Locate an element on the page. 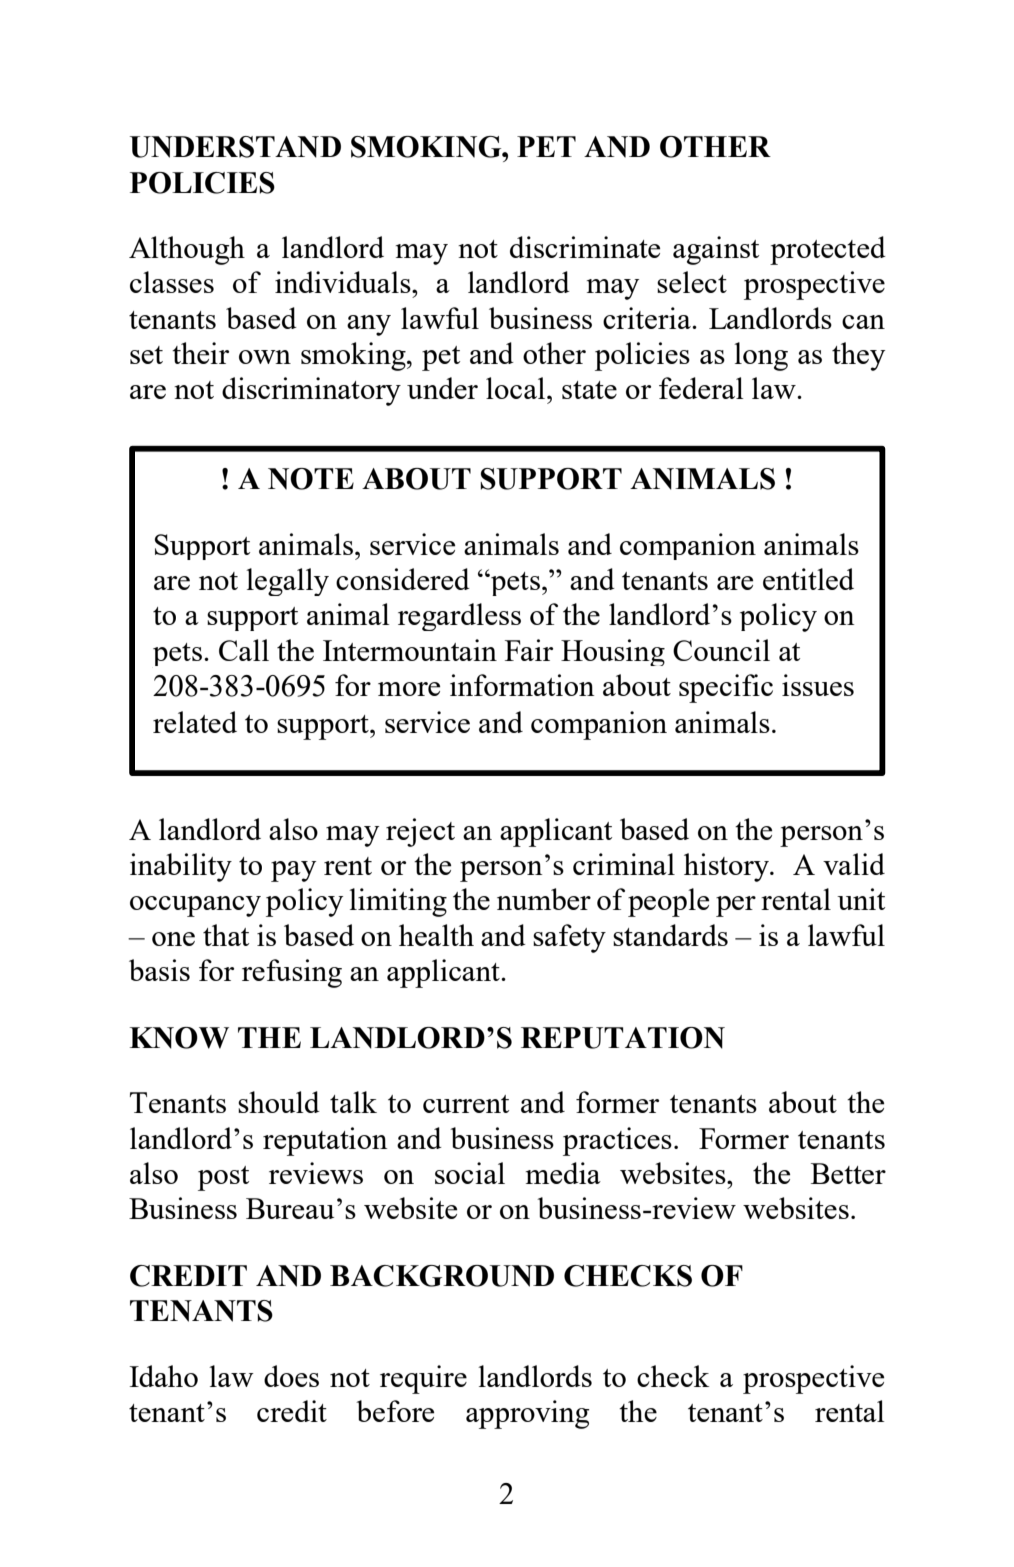 This document has width=1014, height=1567. protected is located at coordinates (828, 250).
